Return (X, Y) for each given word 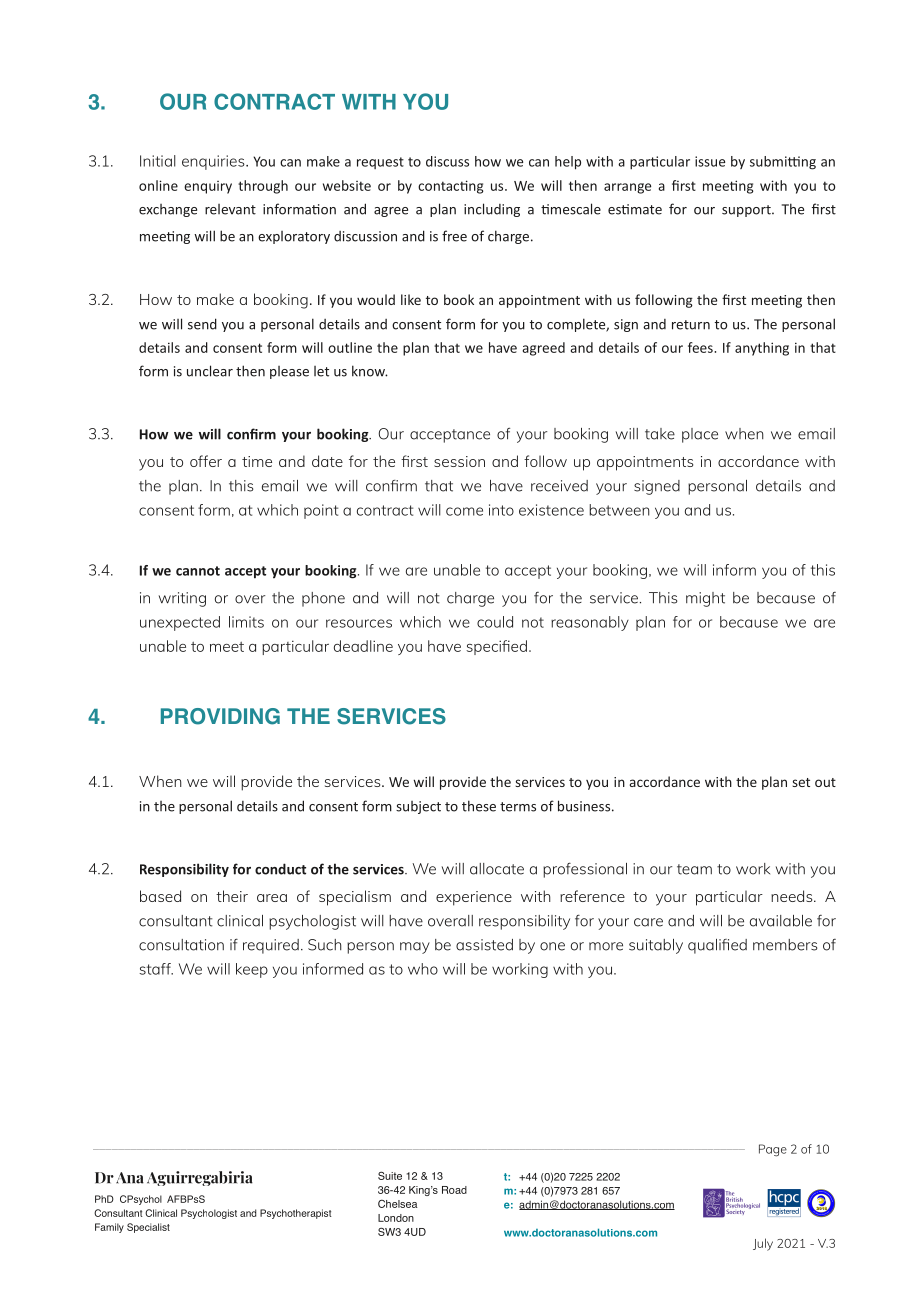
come (464, 511)
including (492, 210)
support (747, 211)
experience (474, 898)
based (160, 896)
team (694, 869)
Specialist (148, 1228)
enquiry (208, 187)
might (705, 599)
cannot (198, 571)
